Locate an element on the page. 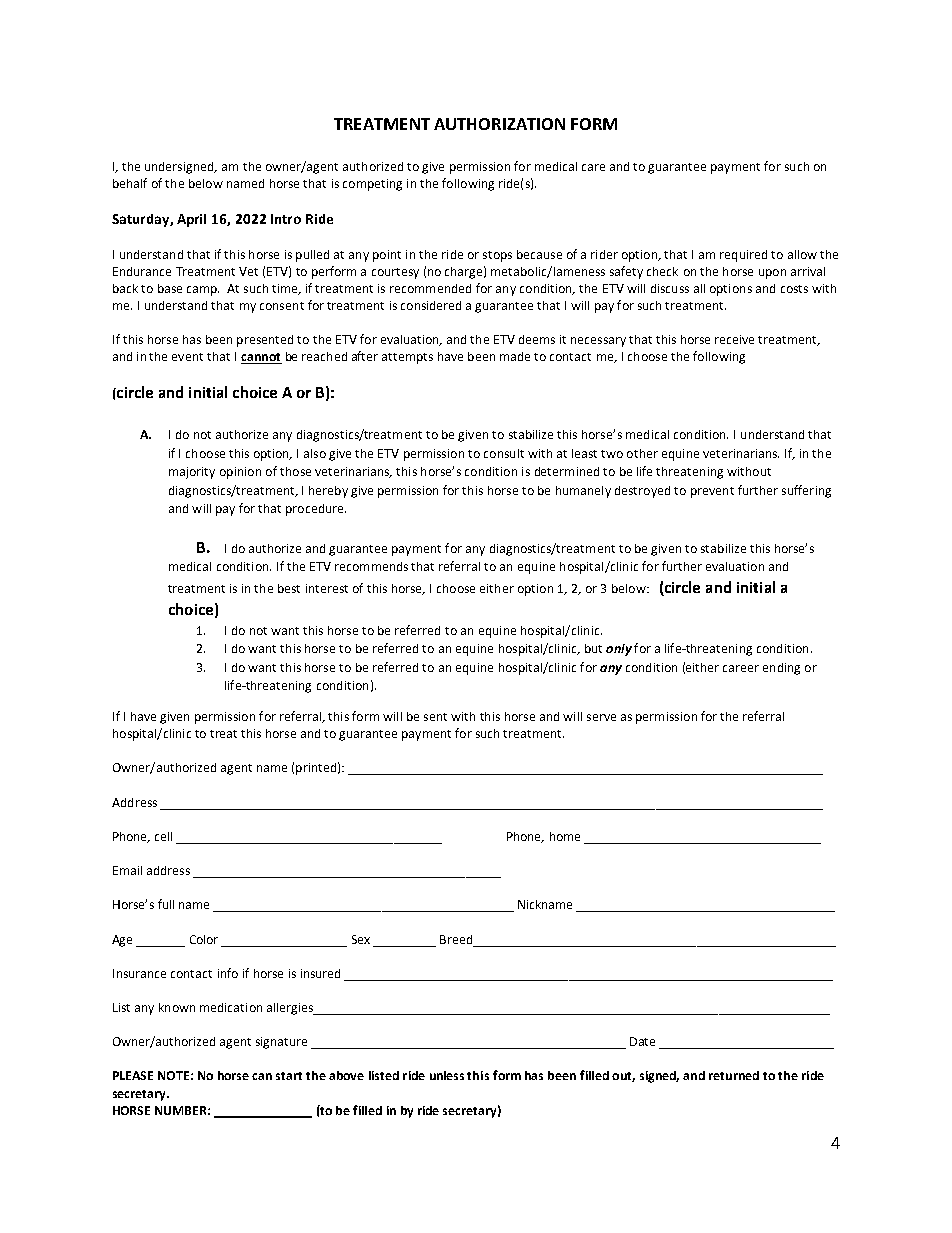 This image has height=1233, width=952. serve is located at coordinates (601, 717).
